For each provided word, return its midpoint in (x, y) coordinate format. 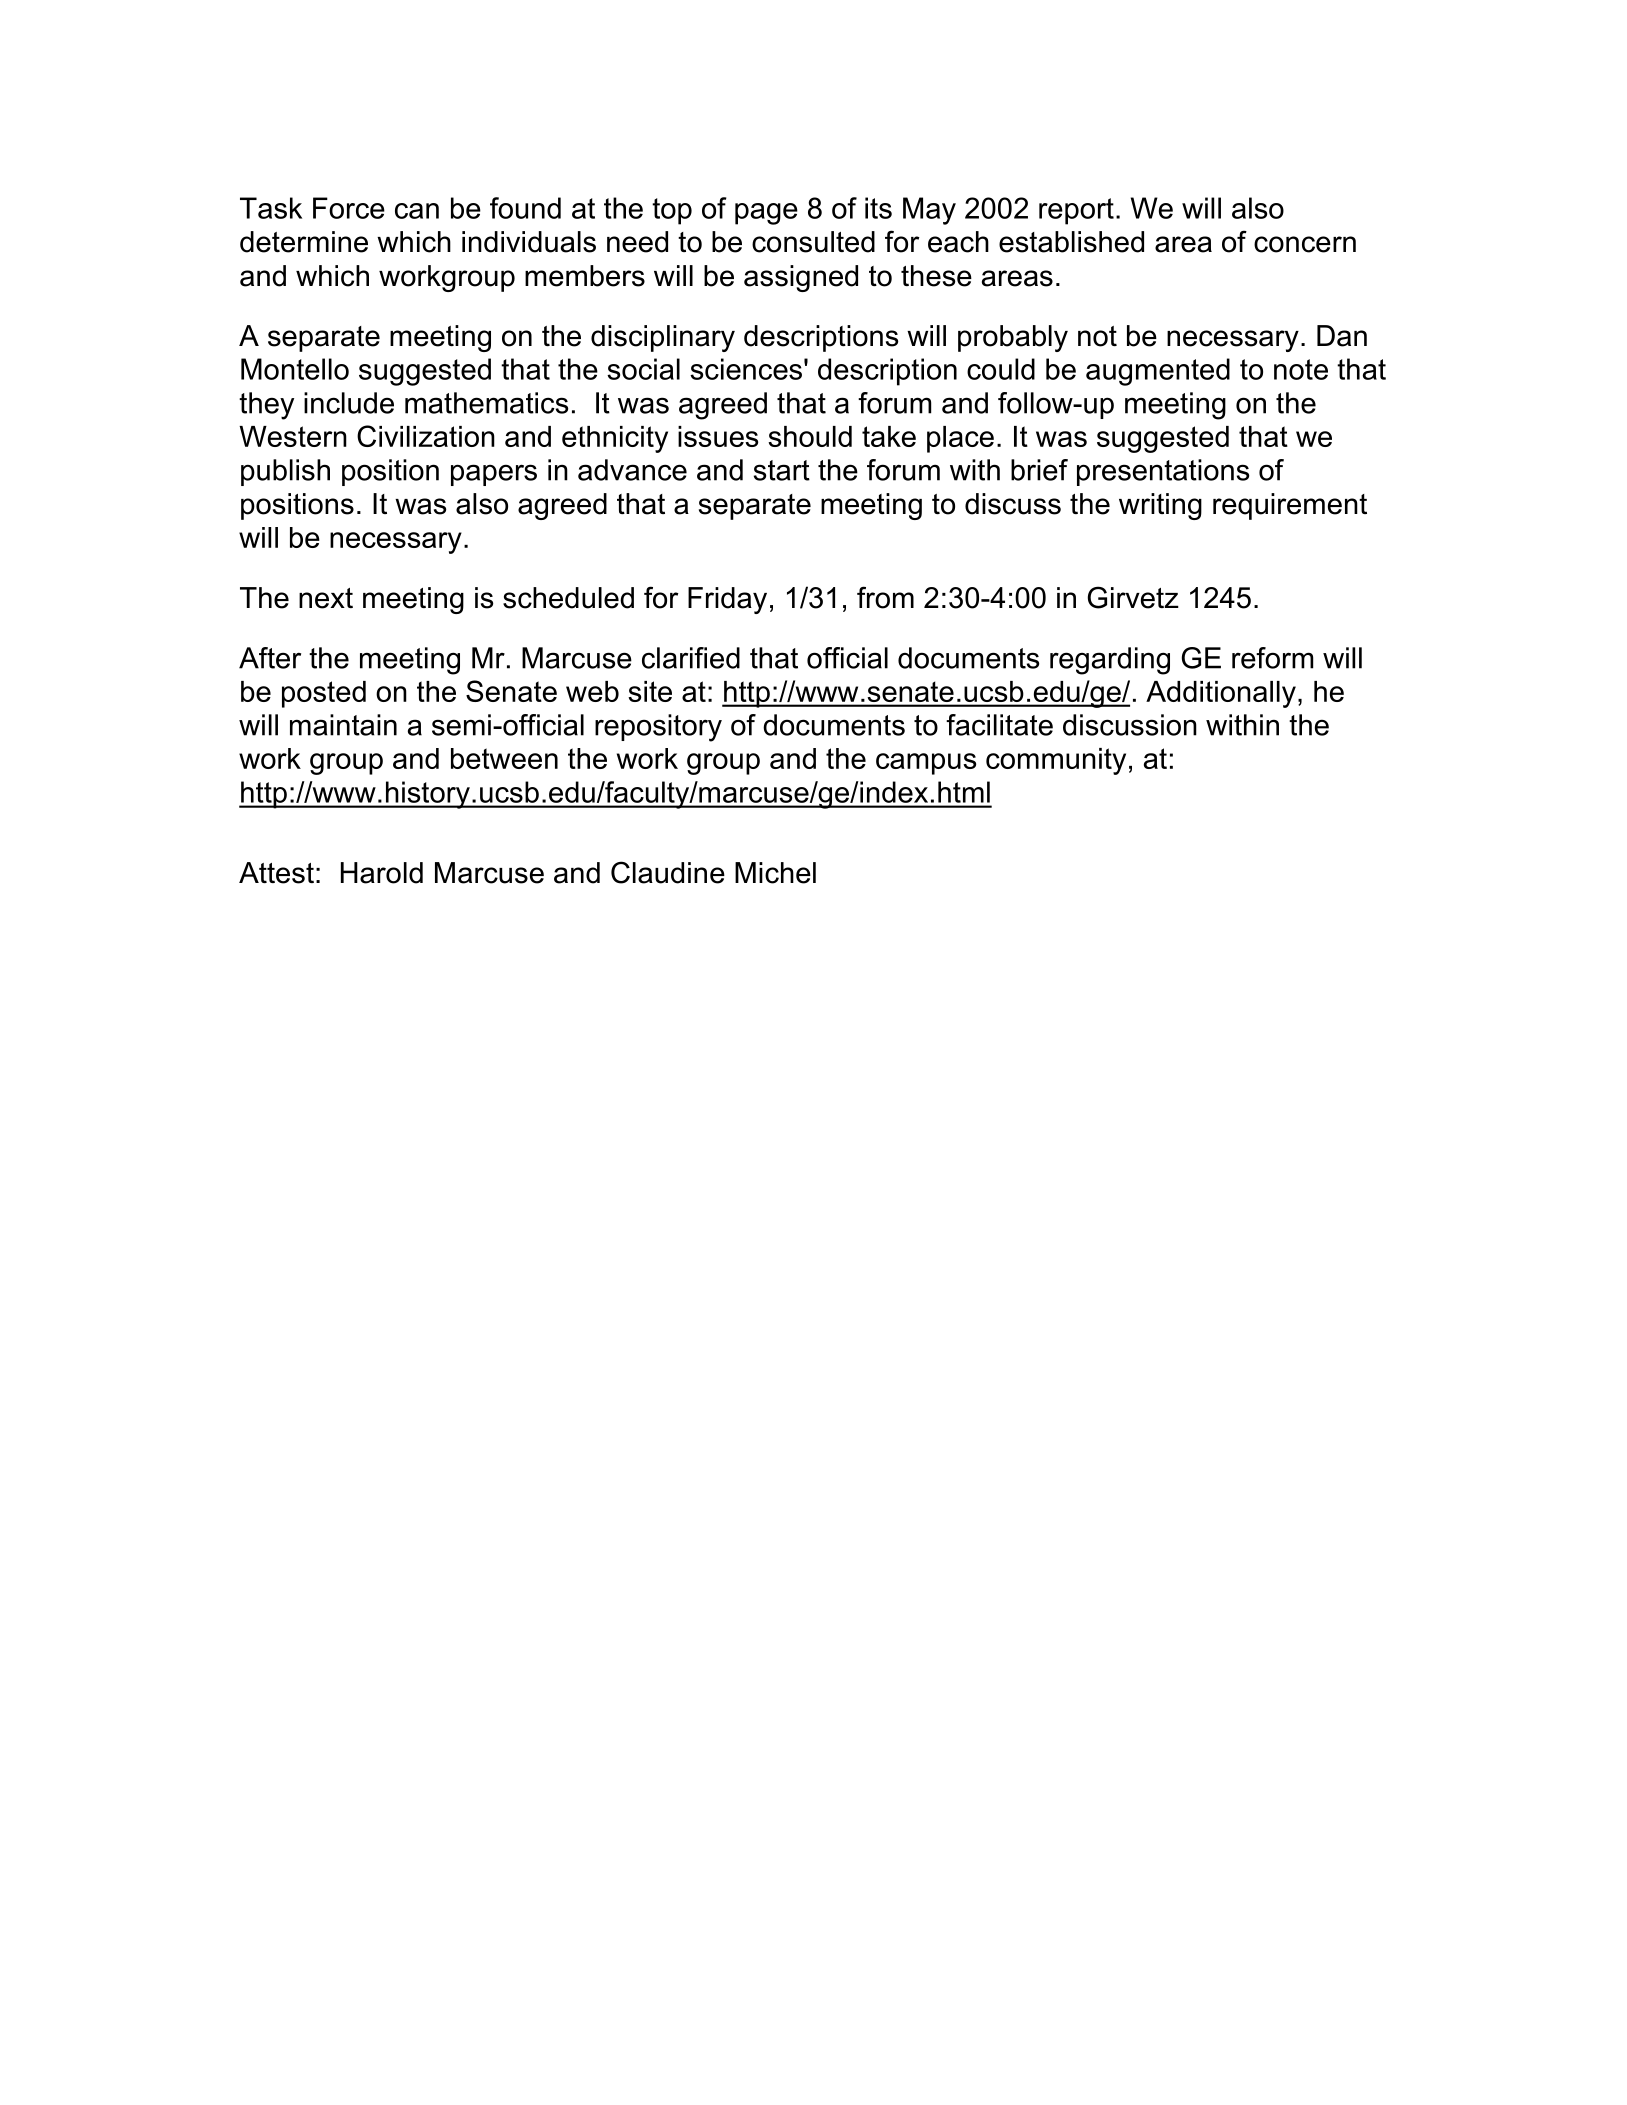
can (417, 211)
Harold (382, 873)
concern (1305, 244)
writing (1160, 506)
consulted (813, 242)
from (885, 597)
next (326, 598)
